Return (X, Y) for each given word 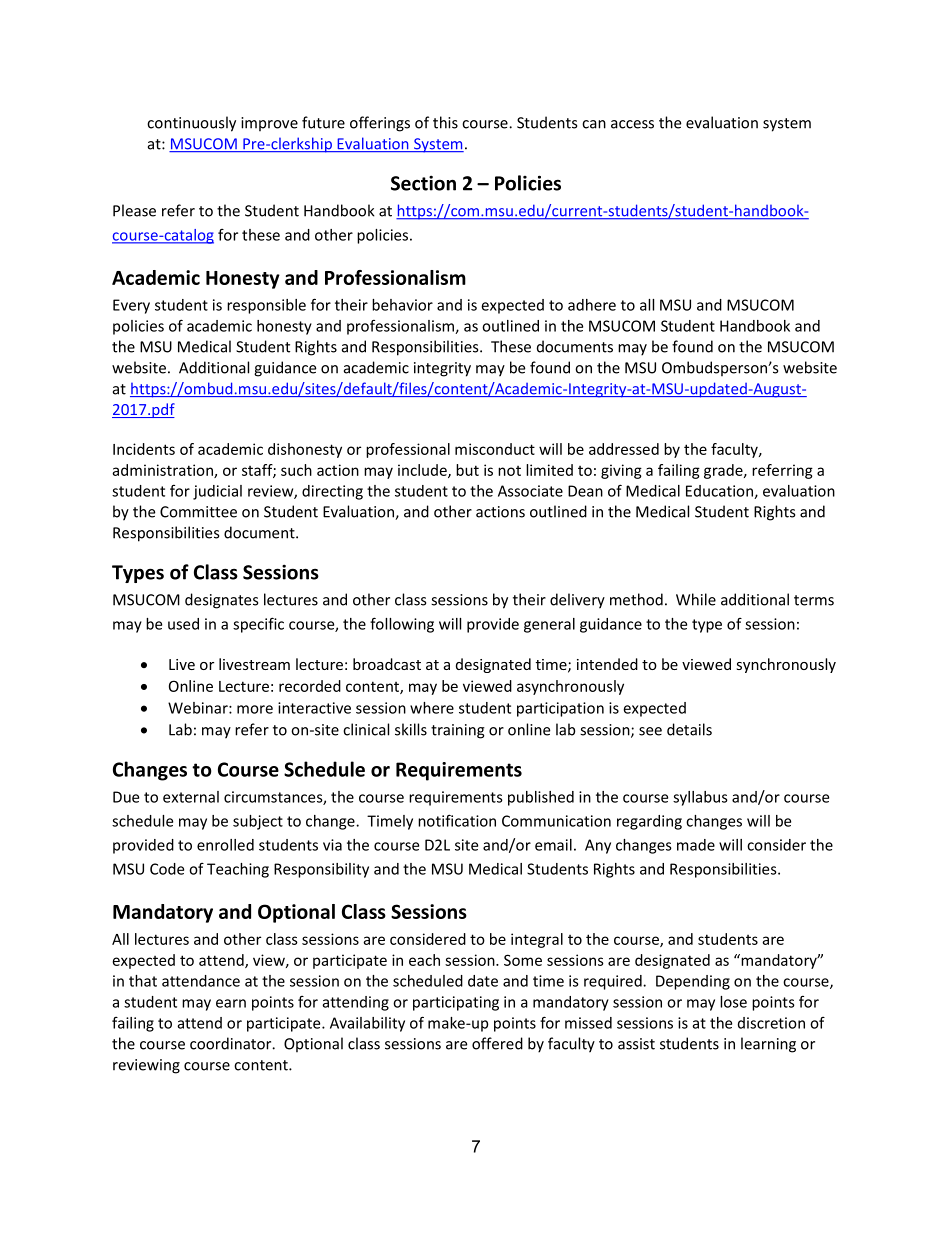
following (402, 625)
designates (221, 601)
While (696, 599)
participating (456, 1003)
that (143, 981)
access (632, 124)
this (445, 122)
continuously (191, 124)
